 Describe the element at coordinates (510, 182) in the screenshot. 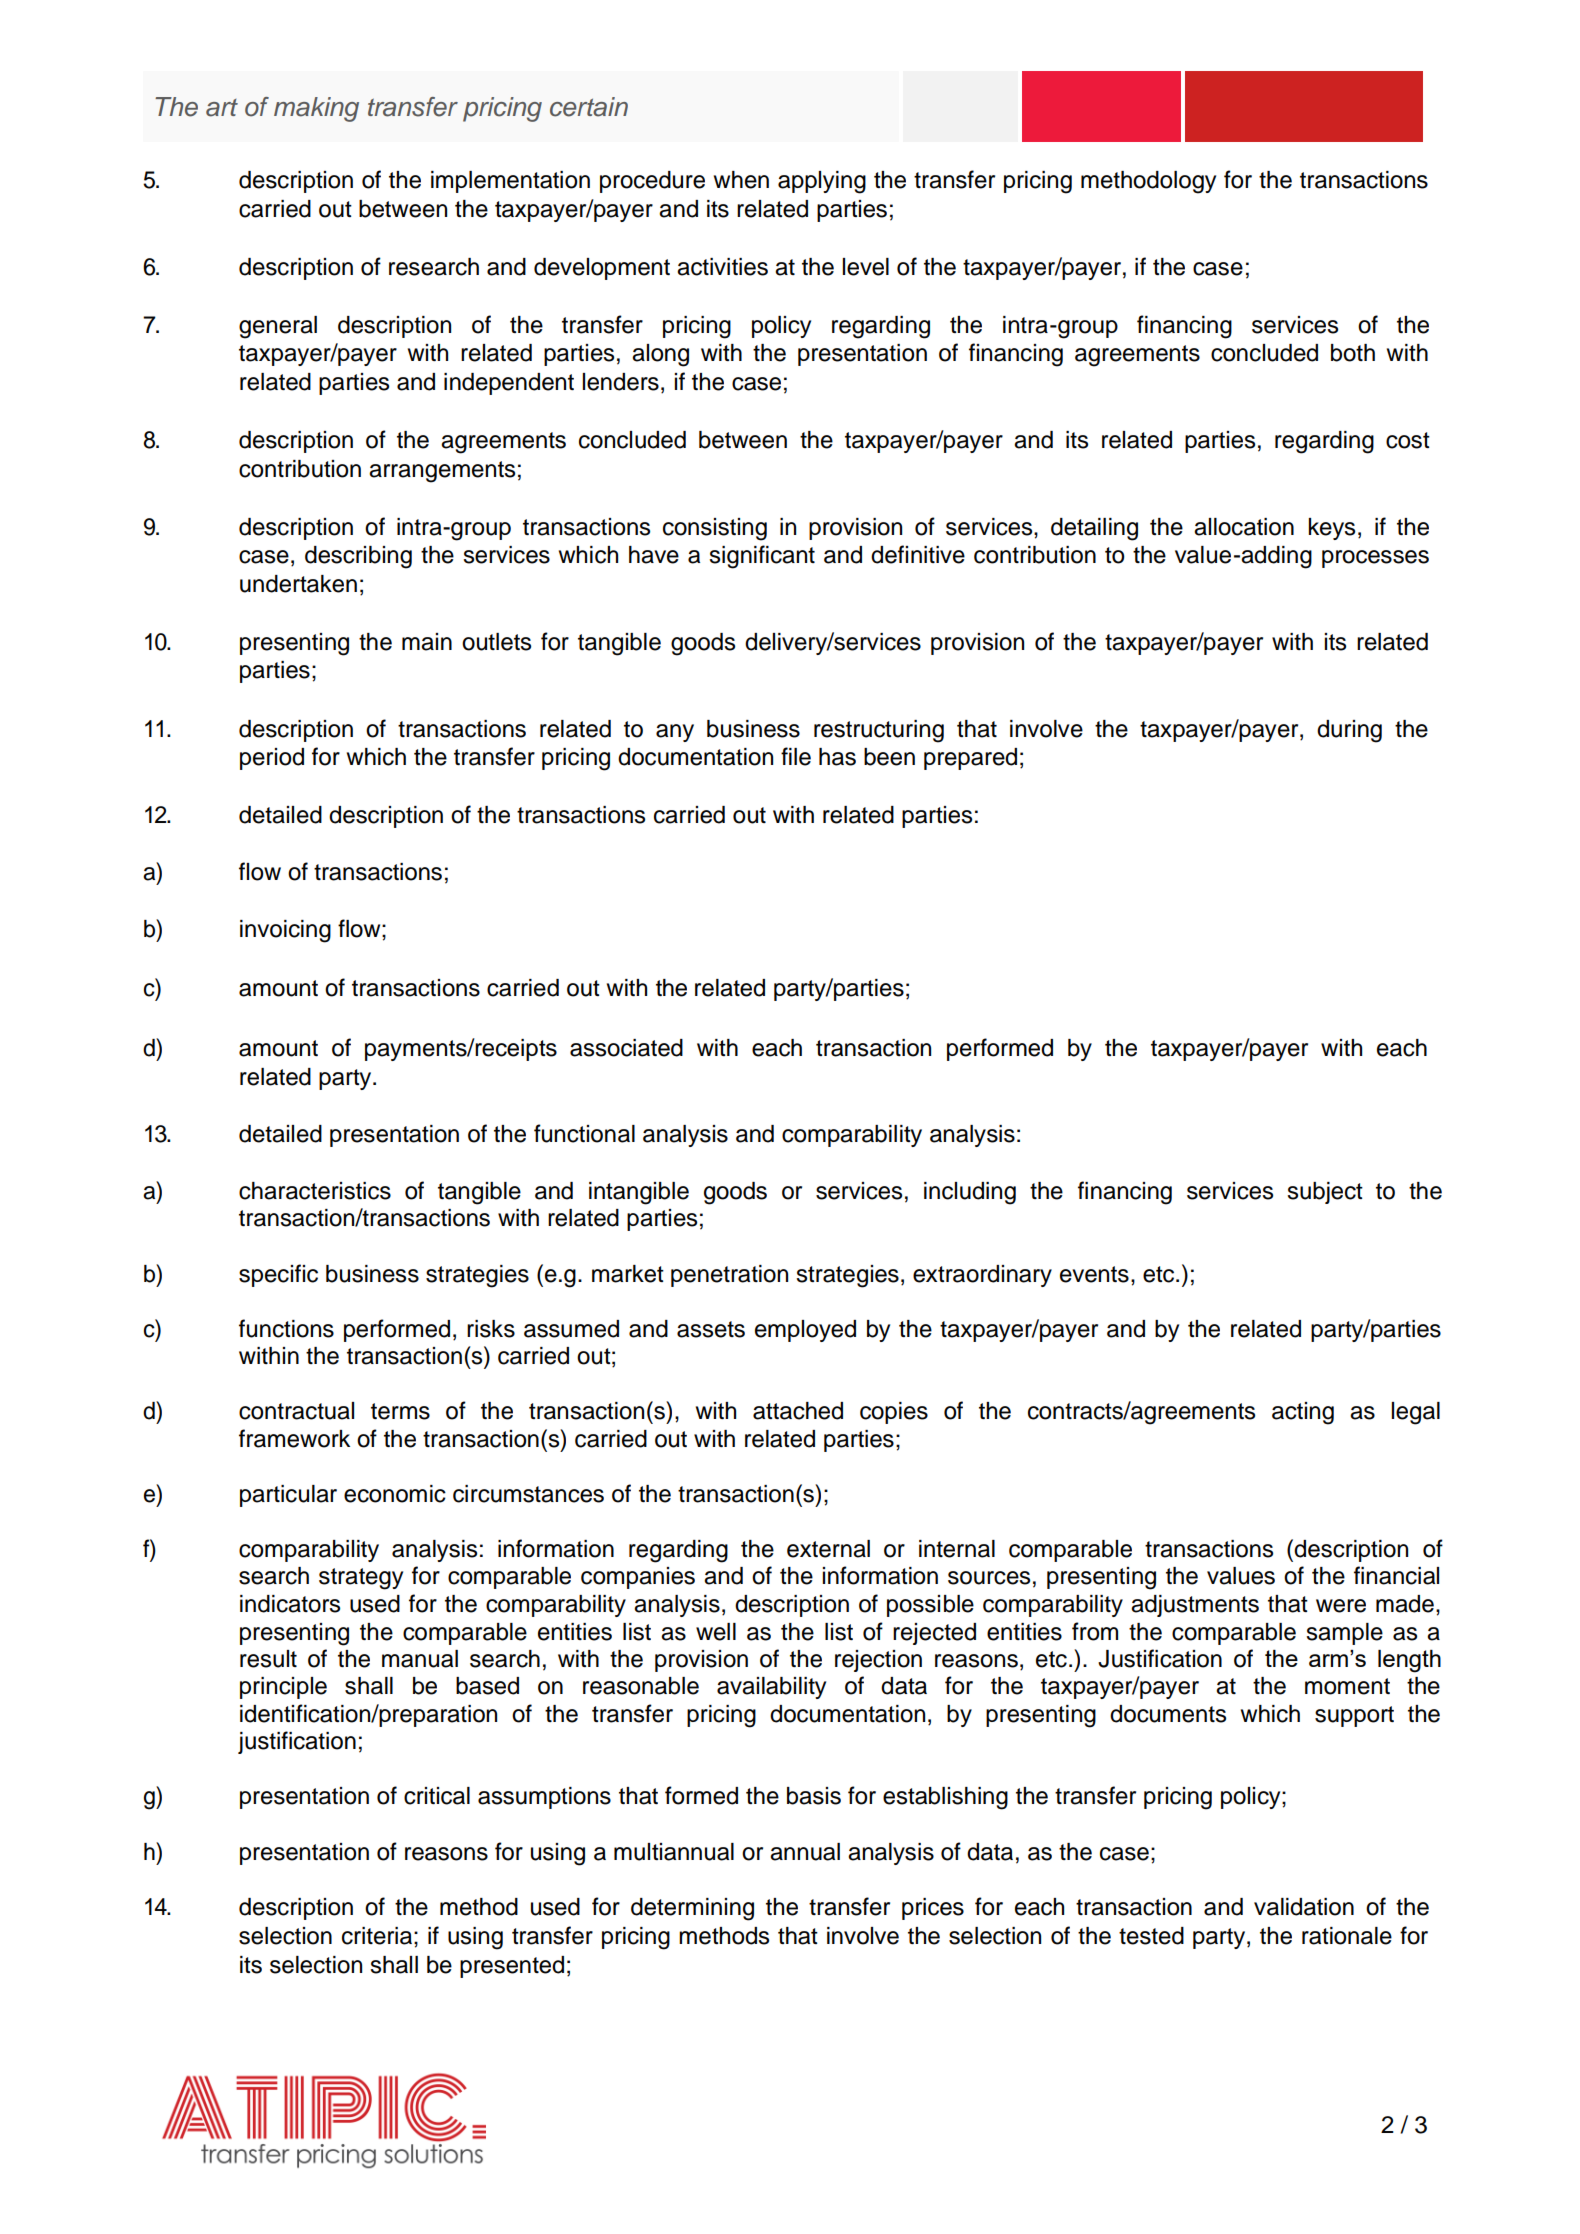

I see `implementation` at that location.
